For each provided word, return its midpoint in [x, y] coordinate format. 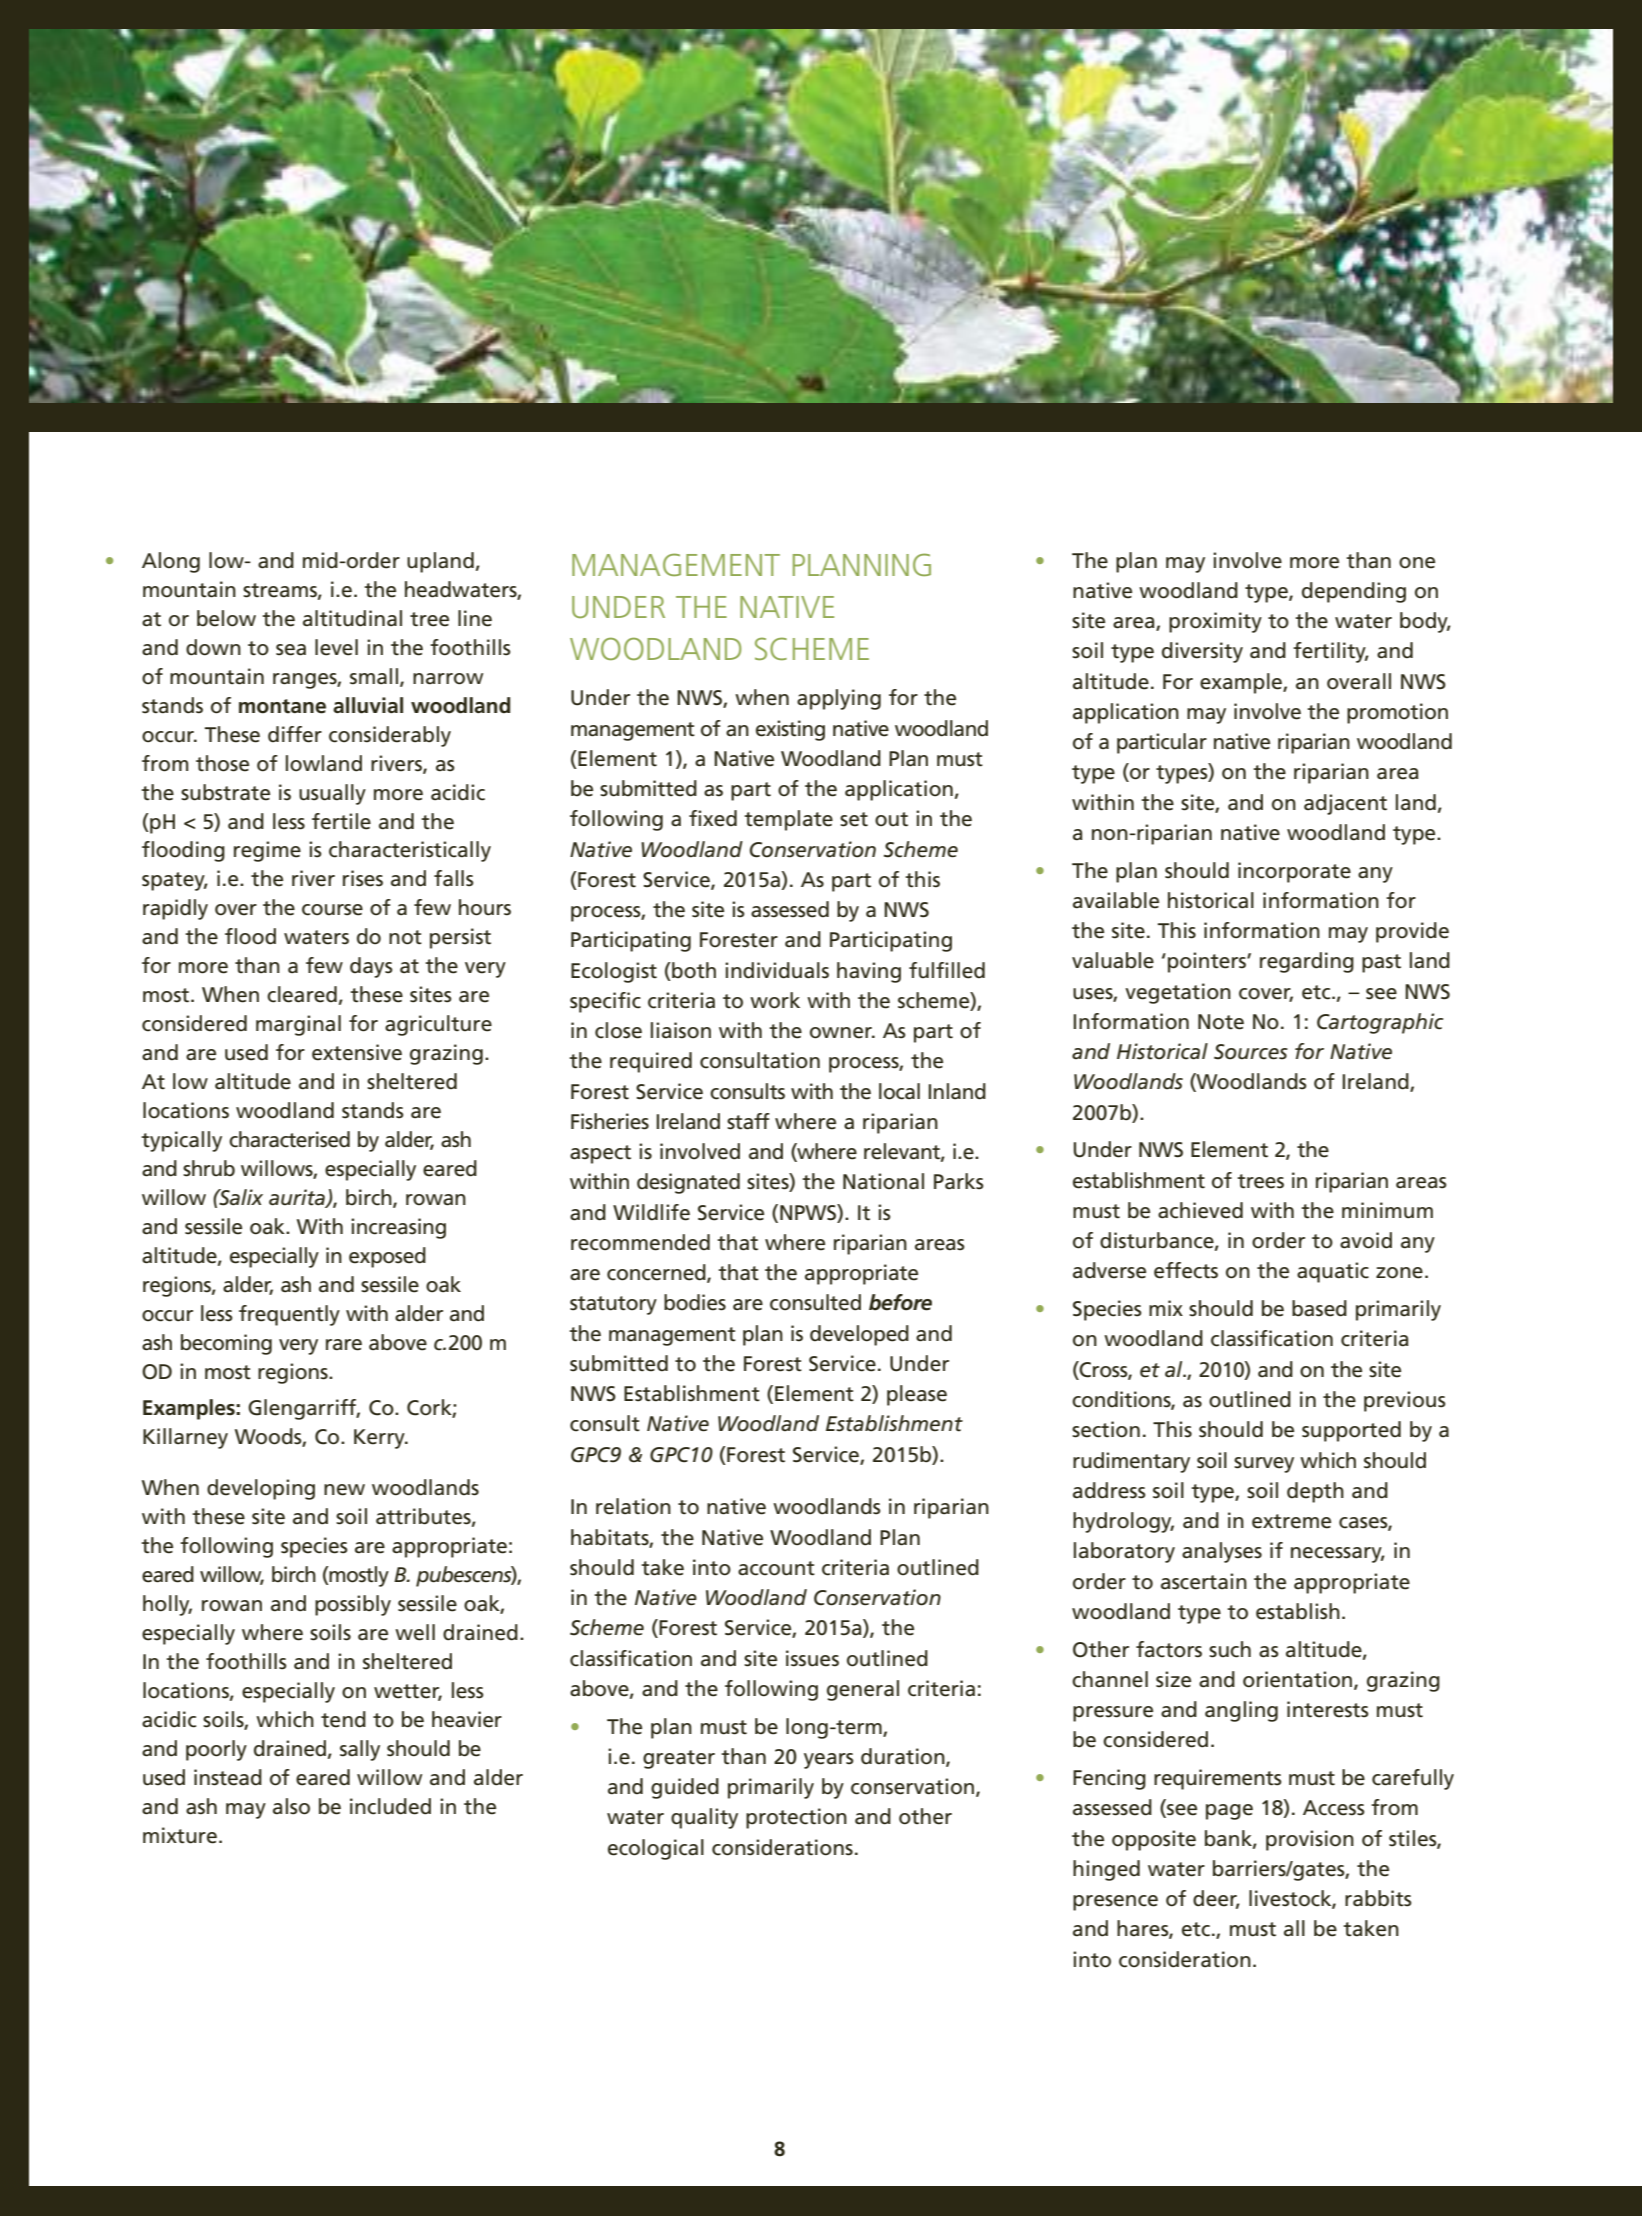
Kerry [380, 1439]
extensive [357, 1052]
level [336, 647]
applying [839, 699]
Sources [1251, 1052]
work [775, 1000]
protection [796, 1818]
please [917, 1395]
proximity [1215, 622]
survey [1264, 1465]
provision [1310, 1840]
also [291, 1806]
